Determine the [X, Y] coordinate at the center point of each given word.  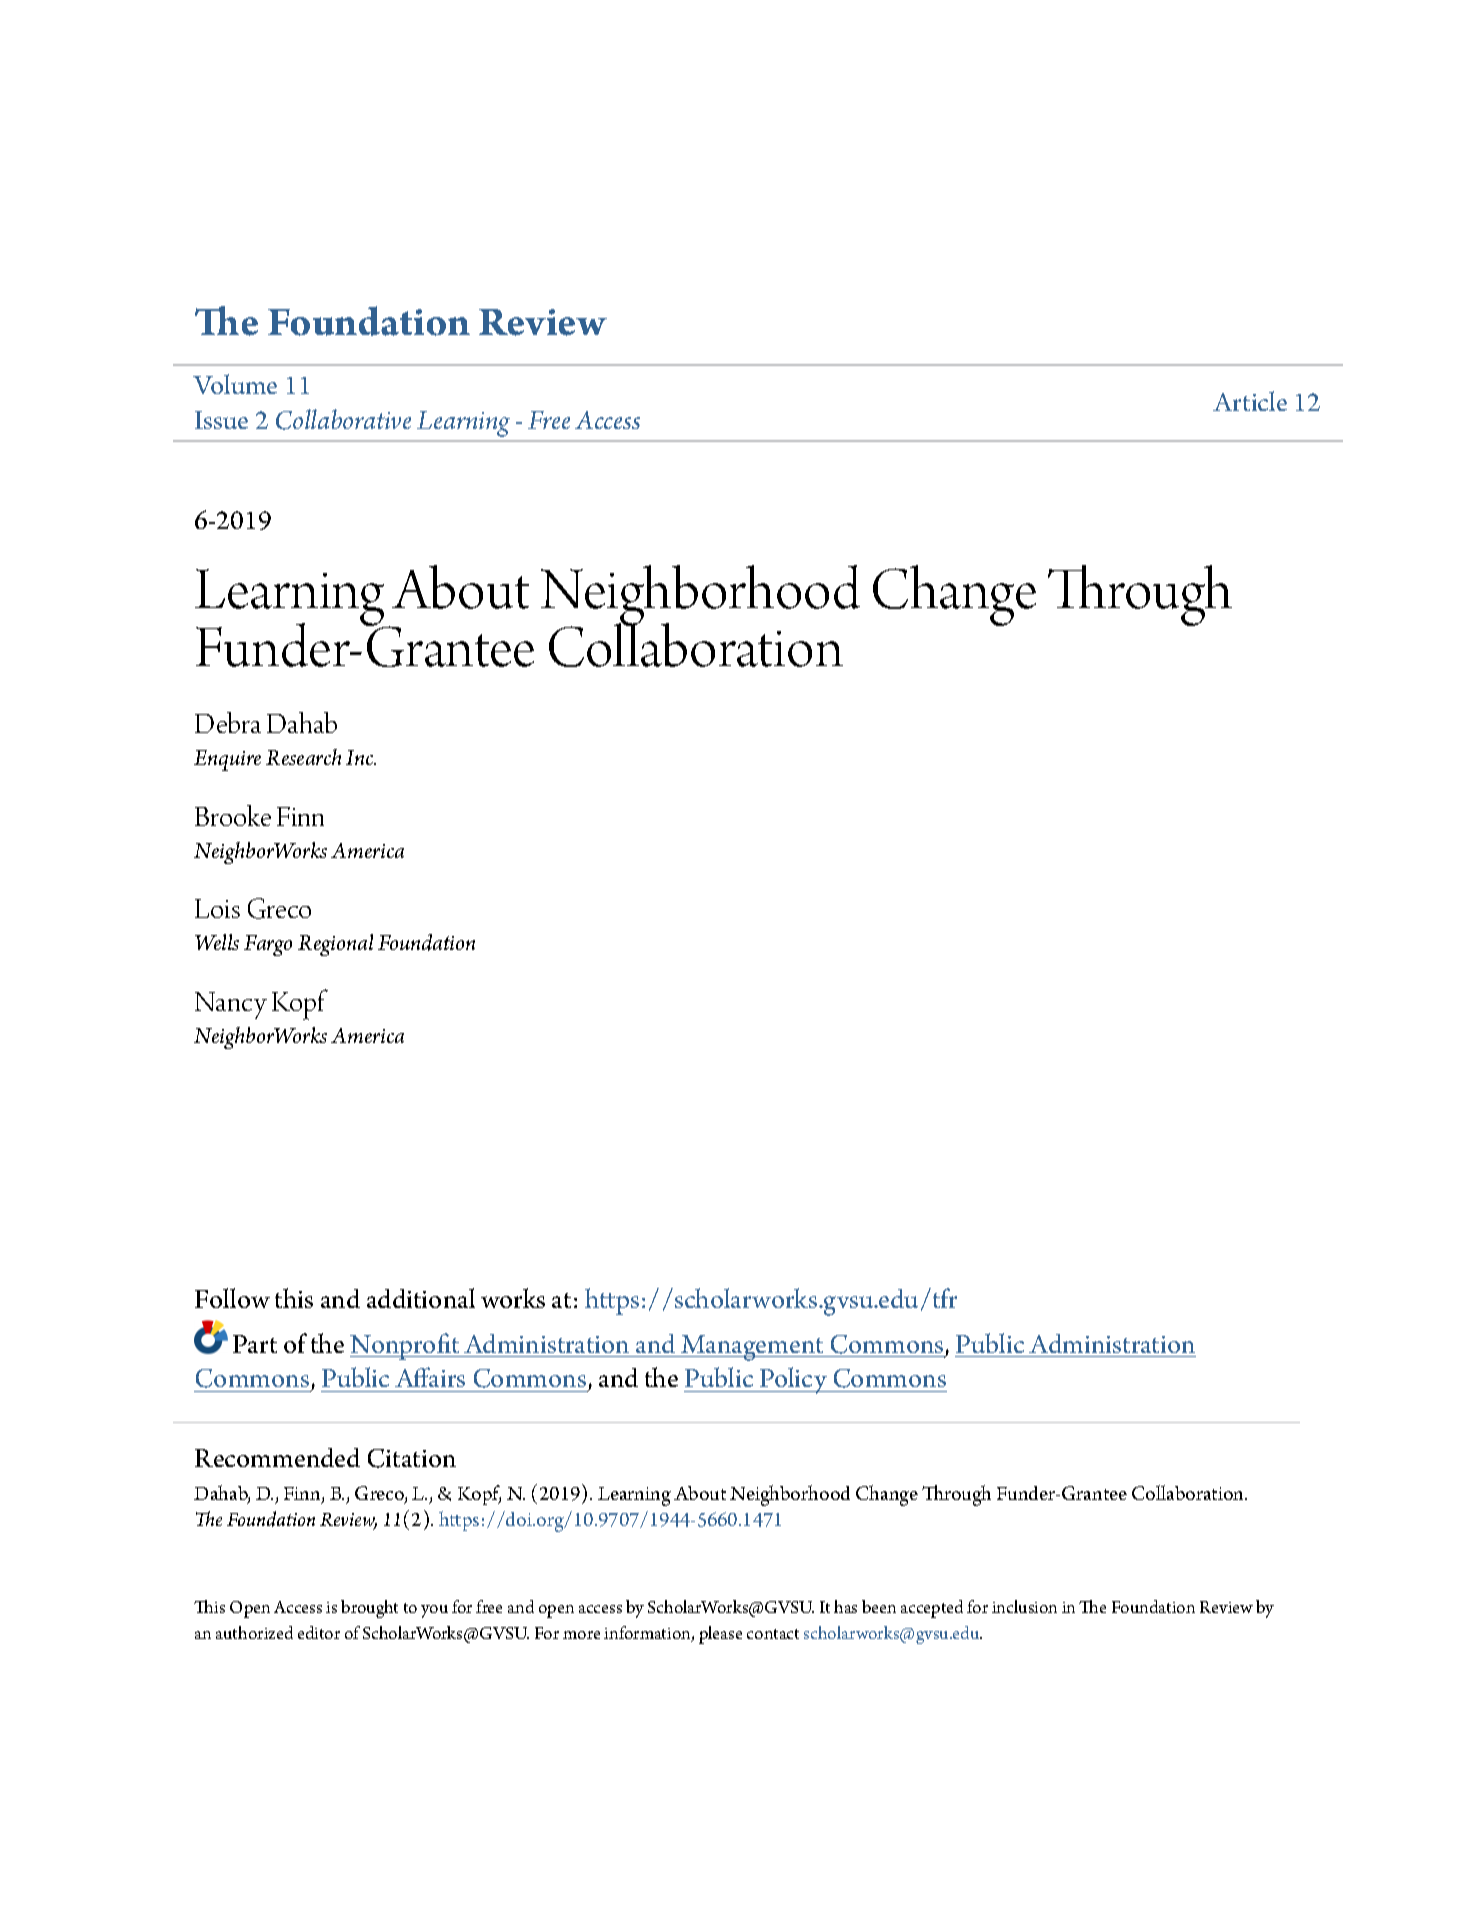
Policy [794, 1380]
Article [1250, 401]
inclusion [1024, 1606]
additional [421, 1298]
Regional [335, 945]
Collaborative [343, 419]
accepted [932, 1609]
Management [752, 1348]
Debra [228, 722]
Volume [235, 384]
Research [303, 757]
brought [369, 1609]
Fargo [268, 945]
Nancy [231, 1005]
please [720, 1635]
